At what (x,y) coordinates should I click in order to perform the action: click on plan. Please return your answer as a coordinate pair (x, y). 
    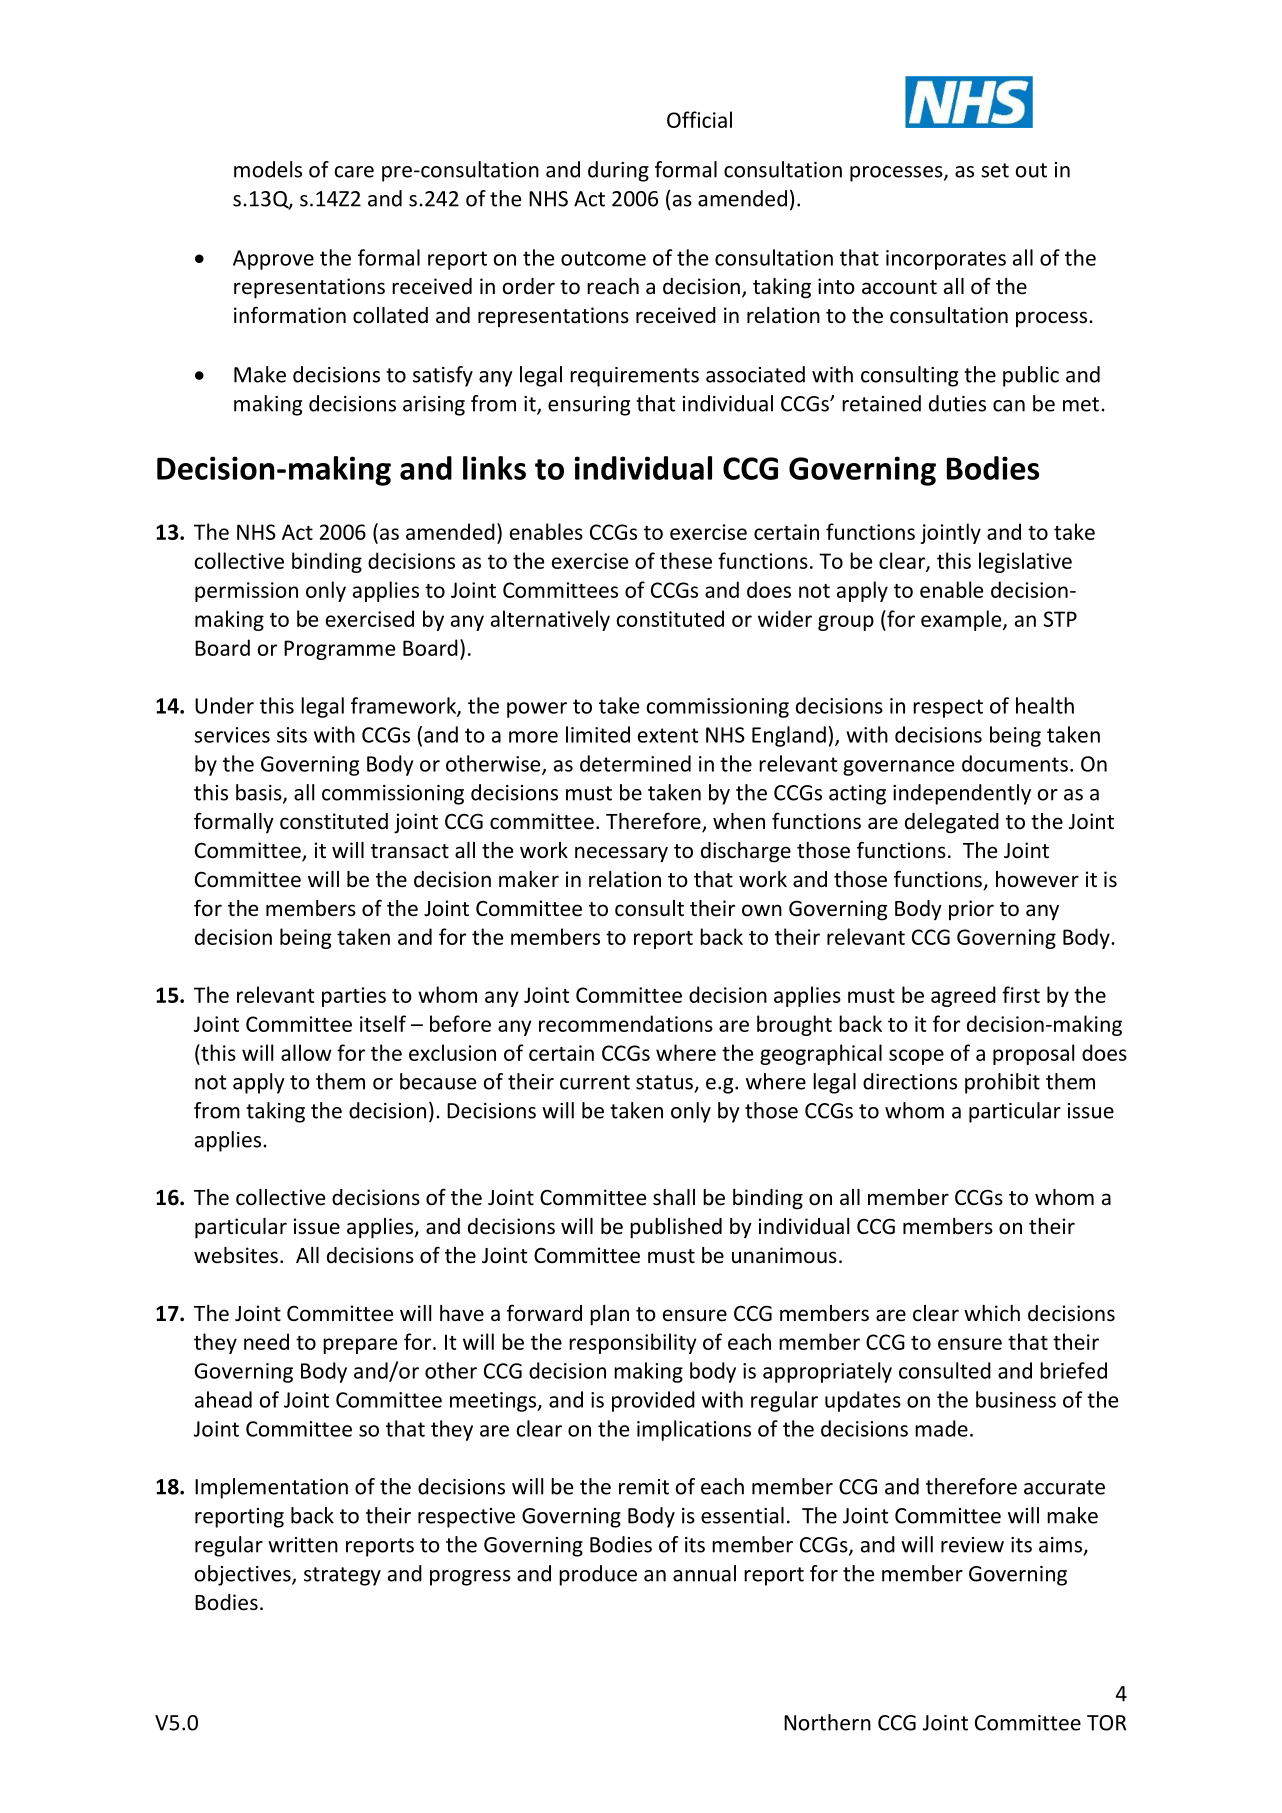
    Looking at the image, I should click on (609, 1315).
